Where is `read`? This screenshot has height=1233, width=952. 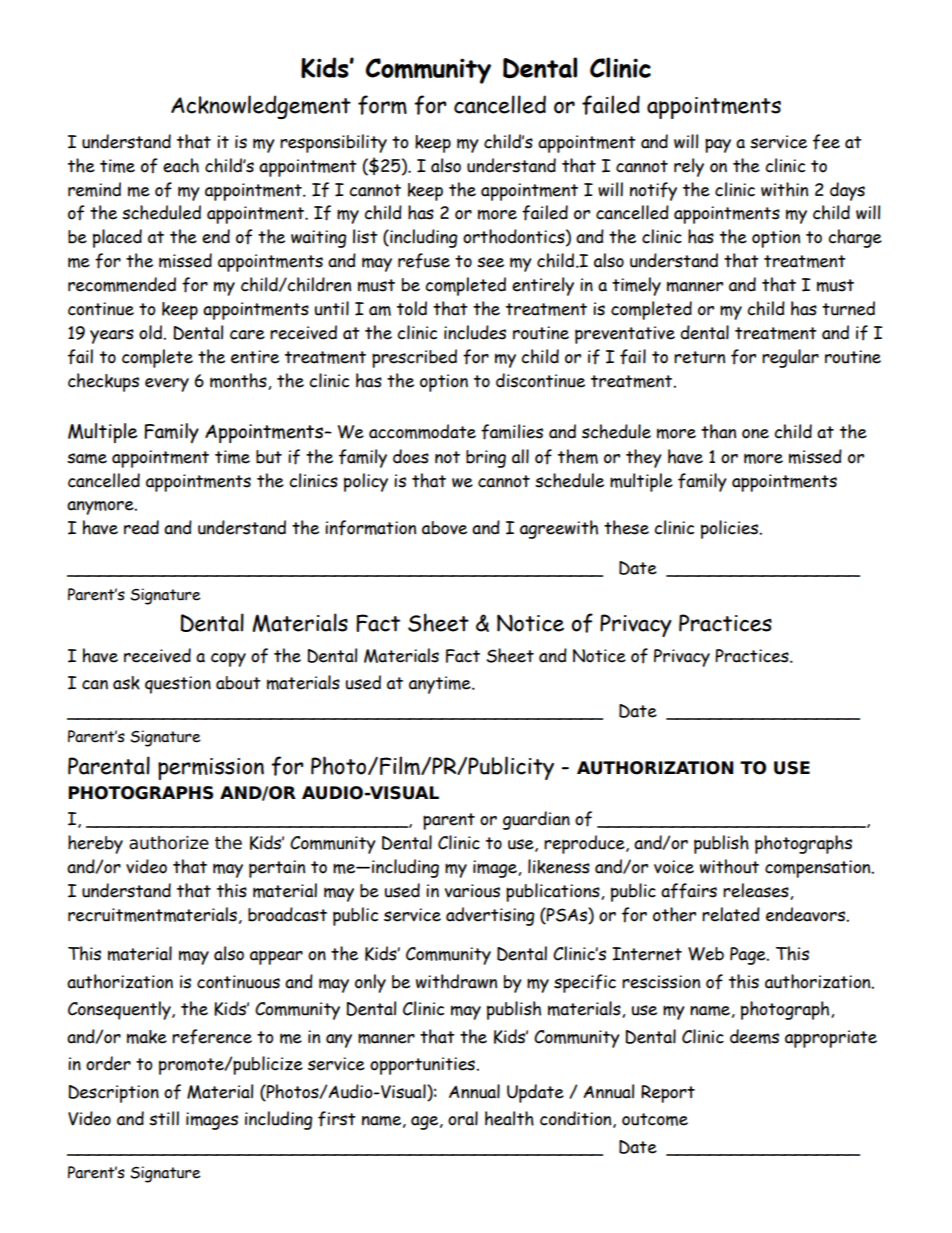
read is located at coordinates (141, 527).
